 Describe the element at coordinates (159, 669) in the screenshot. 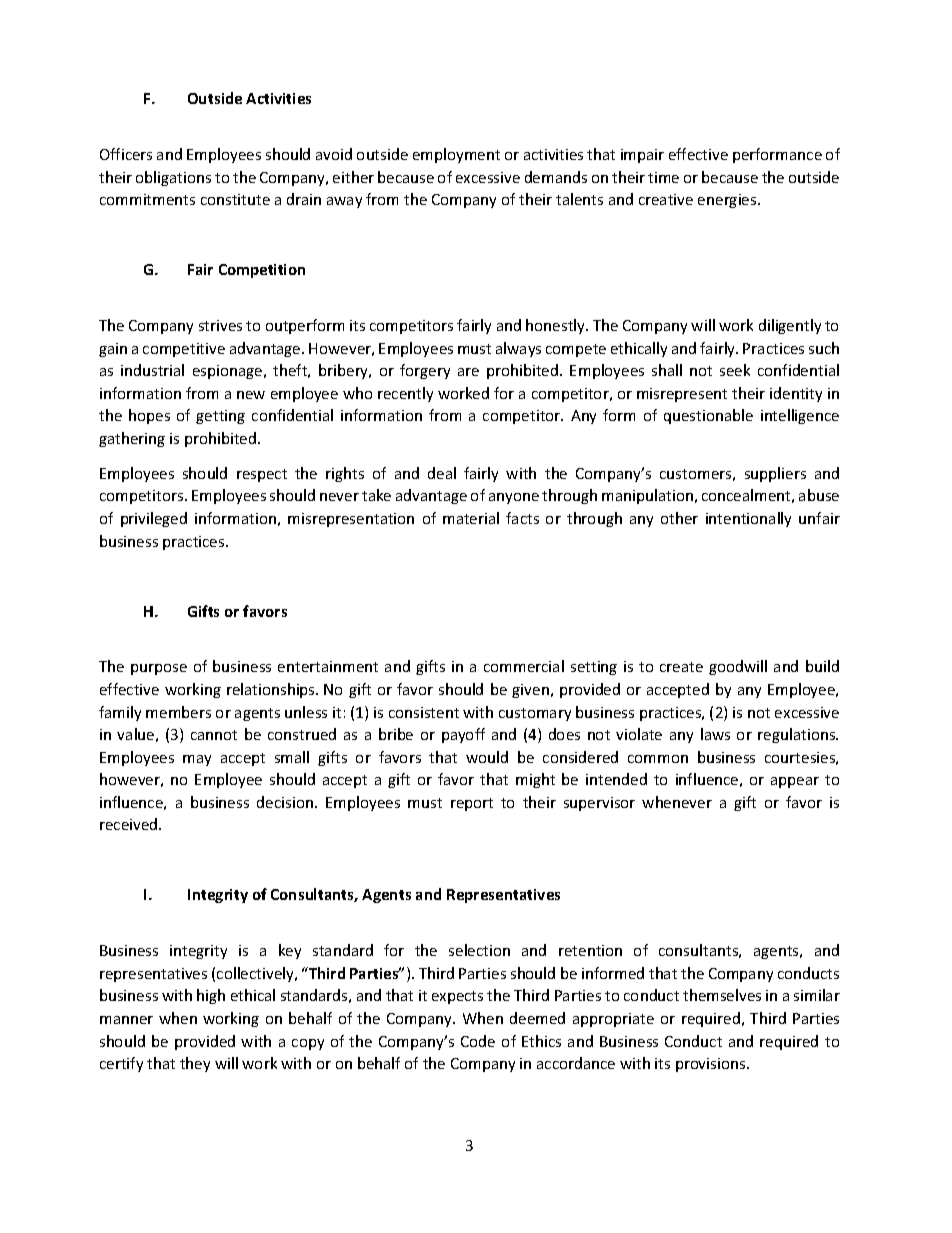

I see `purpose` at that location.
